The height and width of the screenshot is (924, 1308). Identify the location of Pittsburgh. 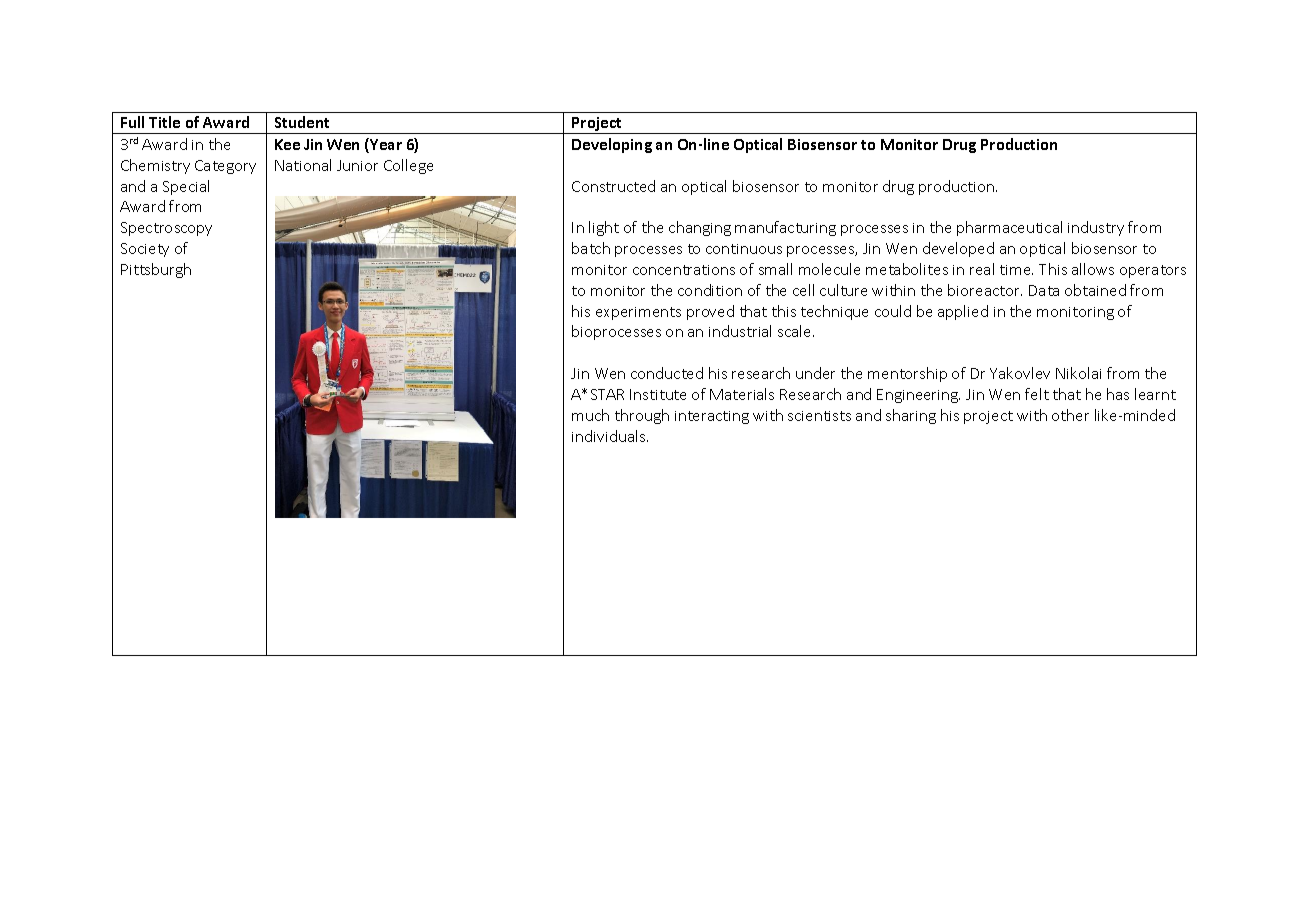
(156, 270).
